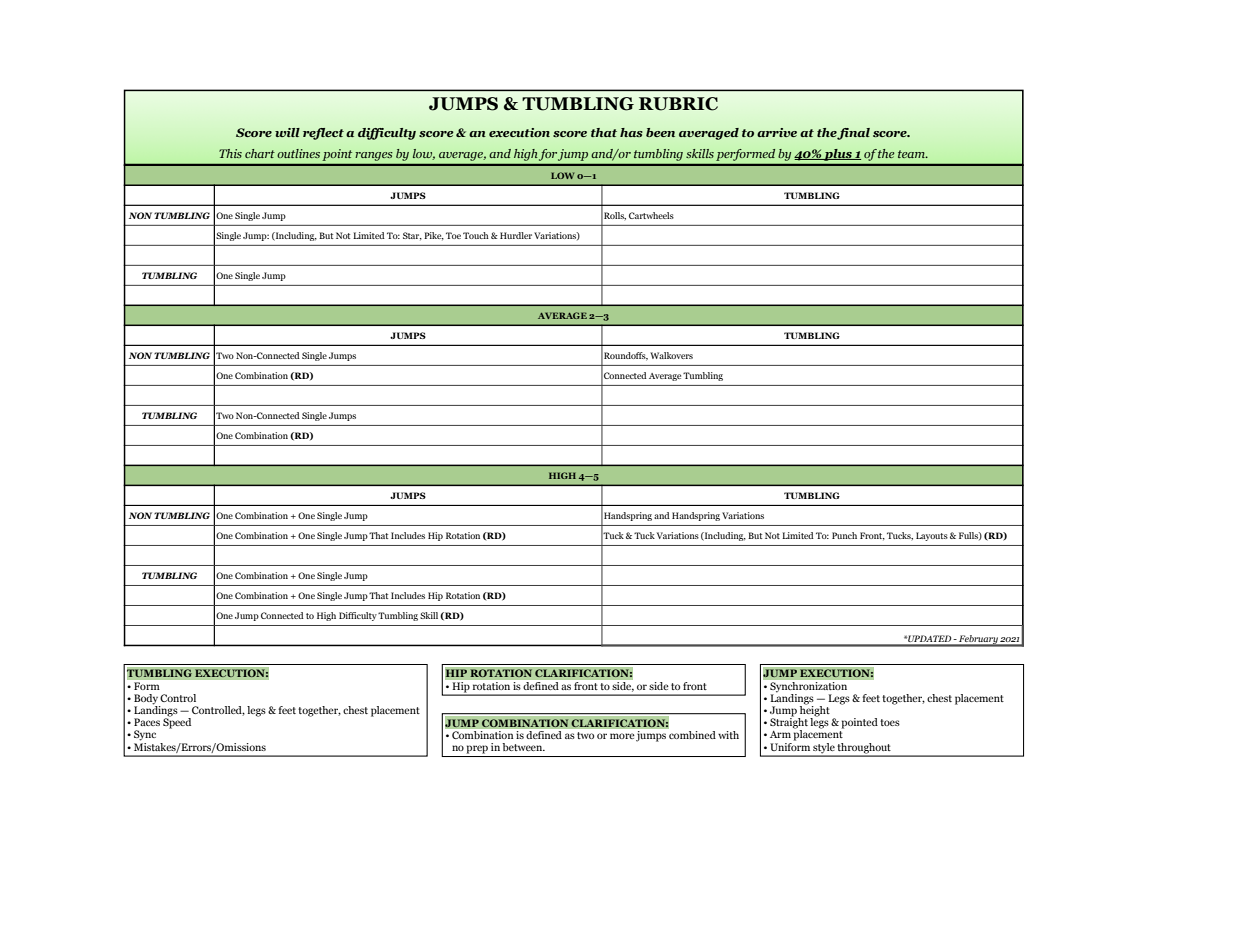  Describe the element at coordinates (631, 132) in the image. I see `has` at that location.
